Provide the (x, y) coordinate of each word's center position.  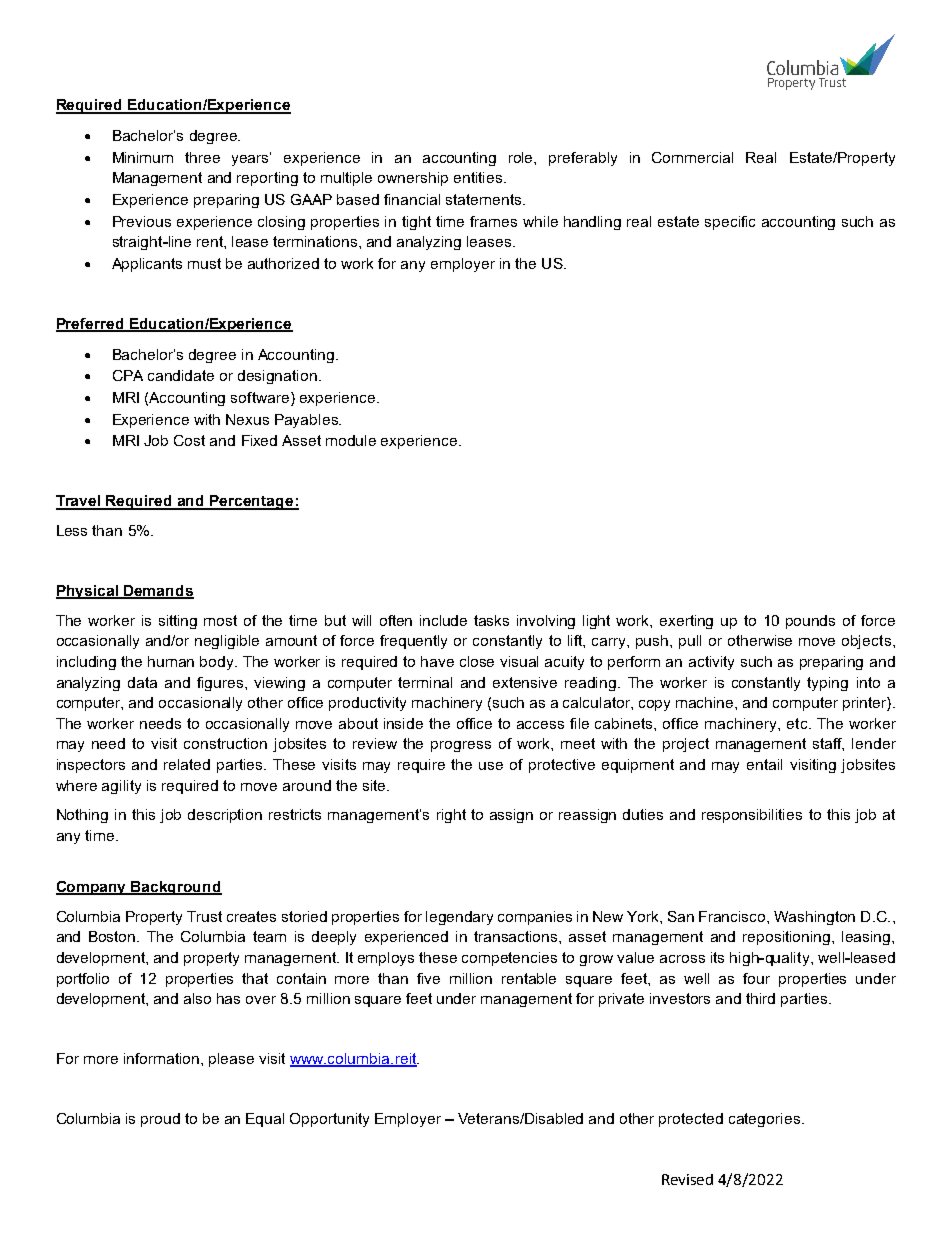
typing (827, 684)
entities (479, 177)
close (477, 661)
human (171, 661)
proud (160, 1120)
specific (730, 223)
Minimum (143, 157)
